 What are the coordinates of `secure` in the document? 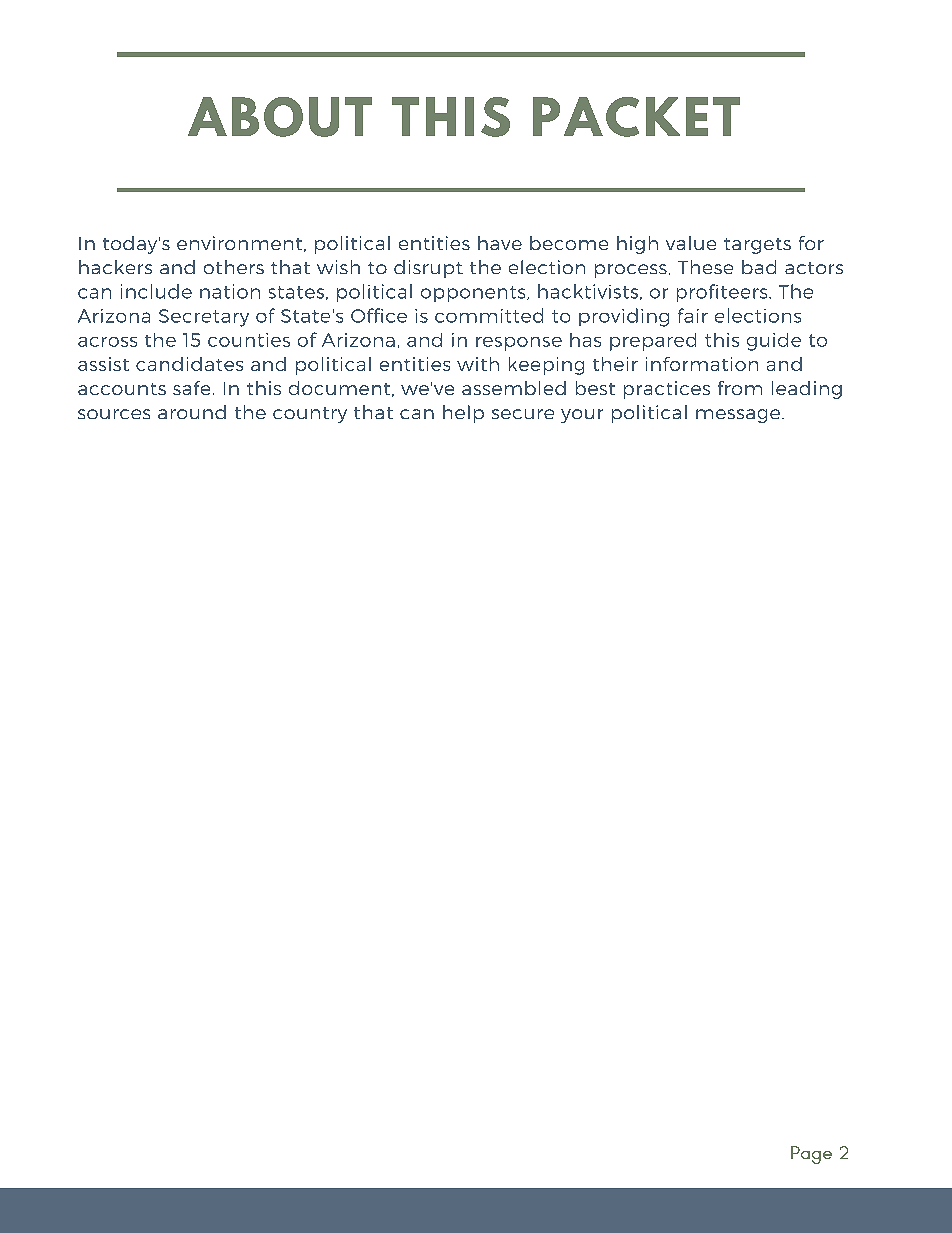 It's located at (523, 414).
